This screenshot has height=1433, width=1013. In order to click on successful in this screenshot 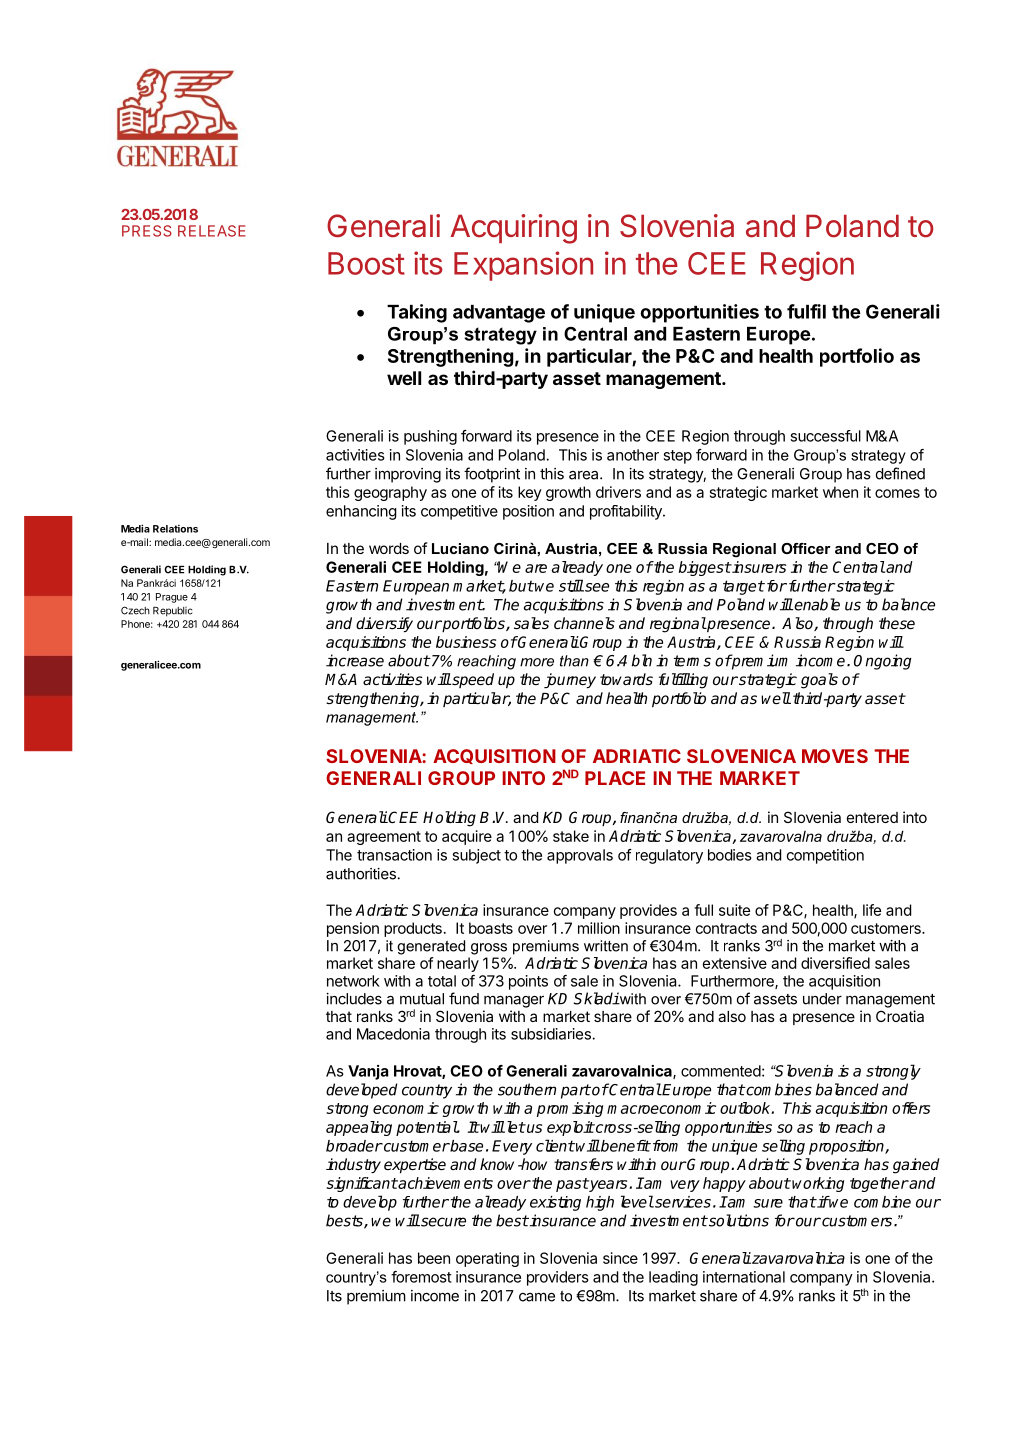, I will do `click(825, 436)`.
